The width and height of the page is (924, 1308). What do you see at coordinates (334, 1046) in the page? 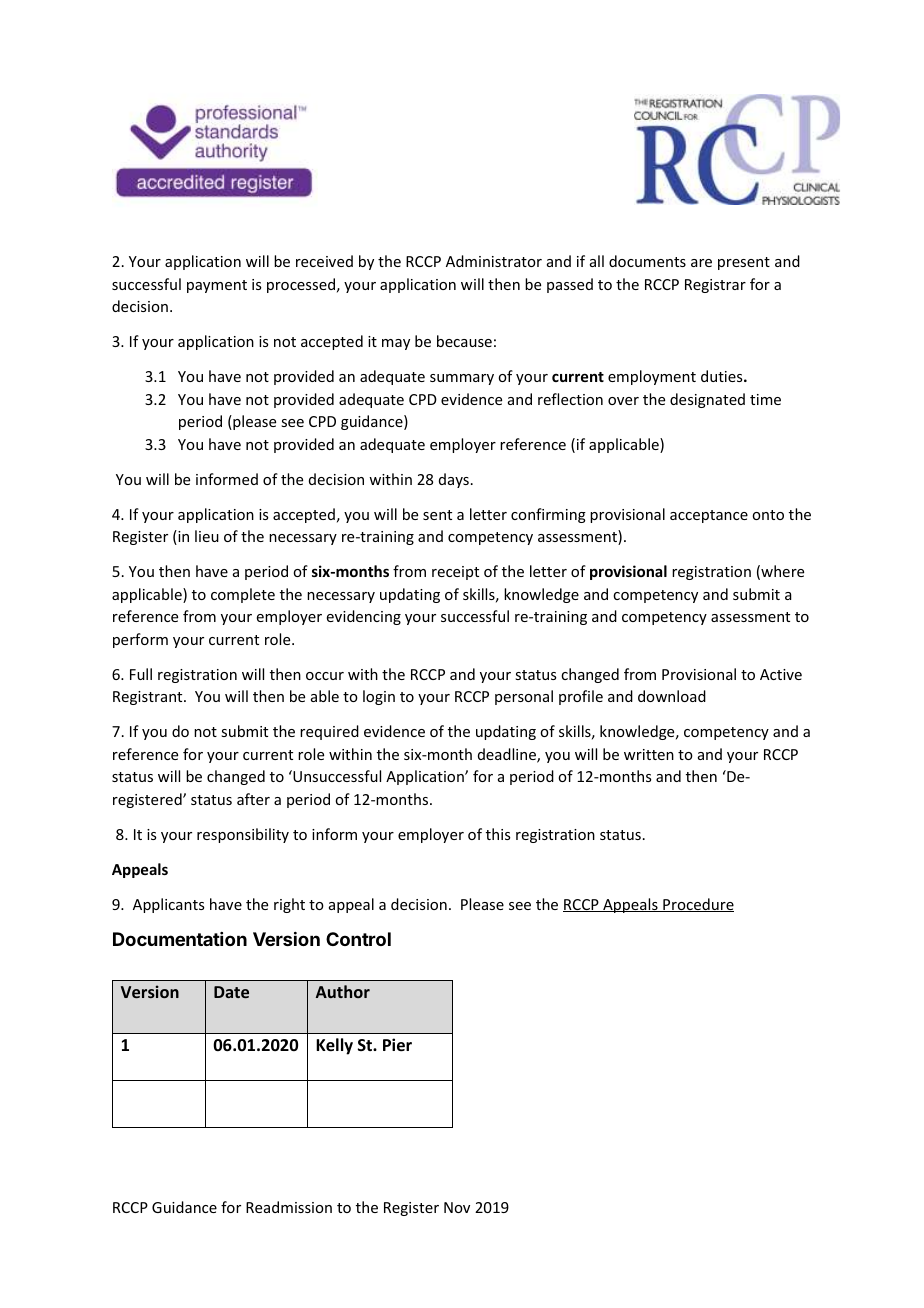
I see `Kelly` at bounding box center [334, 1046].
